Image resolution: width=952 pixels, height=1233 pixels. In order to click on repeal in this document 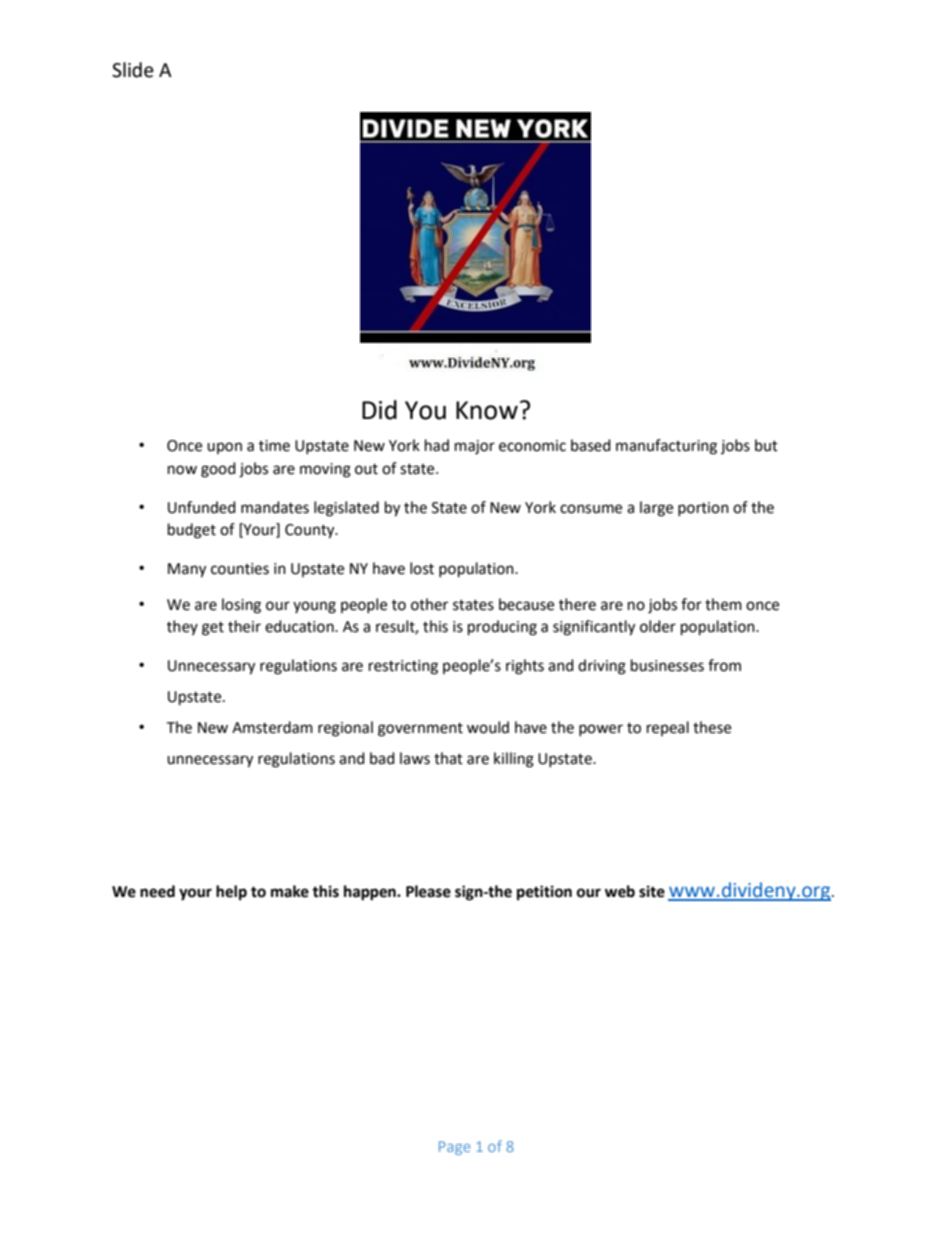, I will do `click(668, 728)`.
